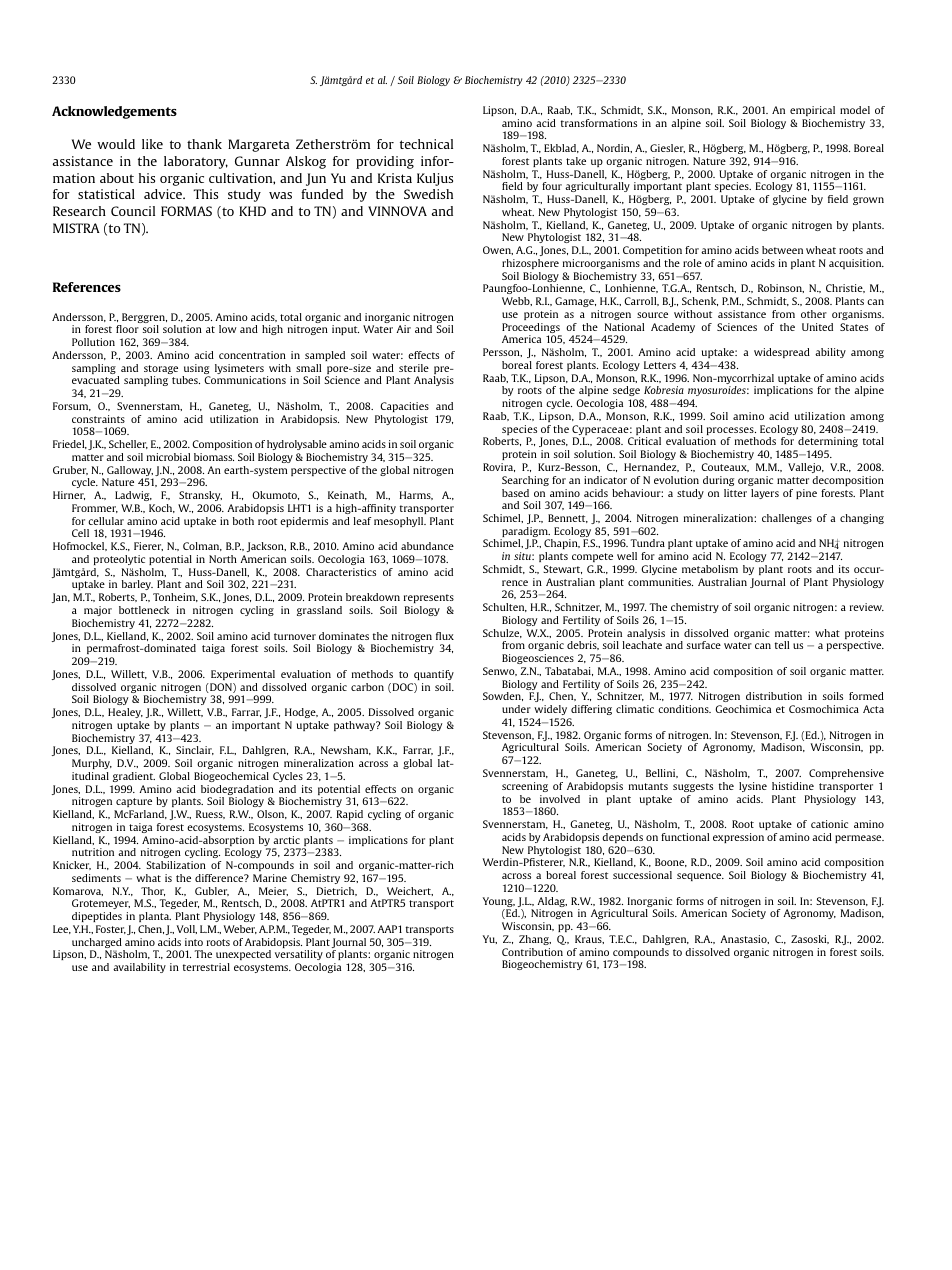 This screenshot has height=1270, width=952. I want to click on Zhang, so click(535, 940).
